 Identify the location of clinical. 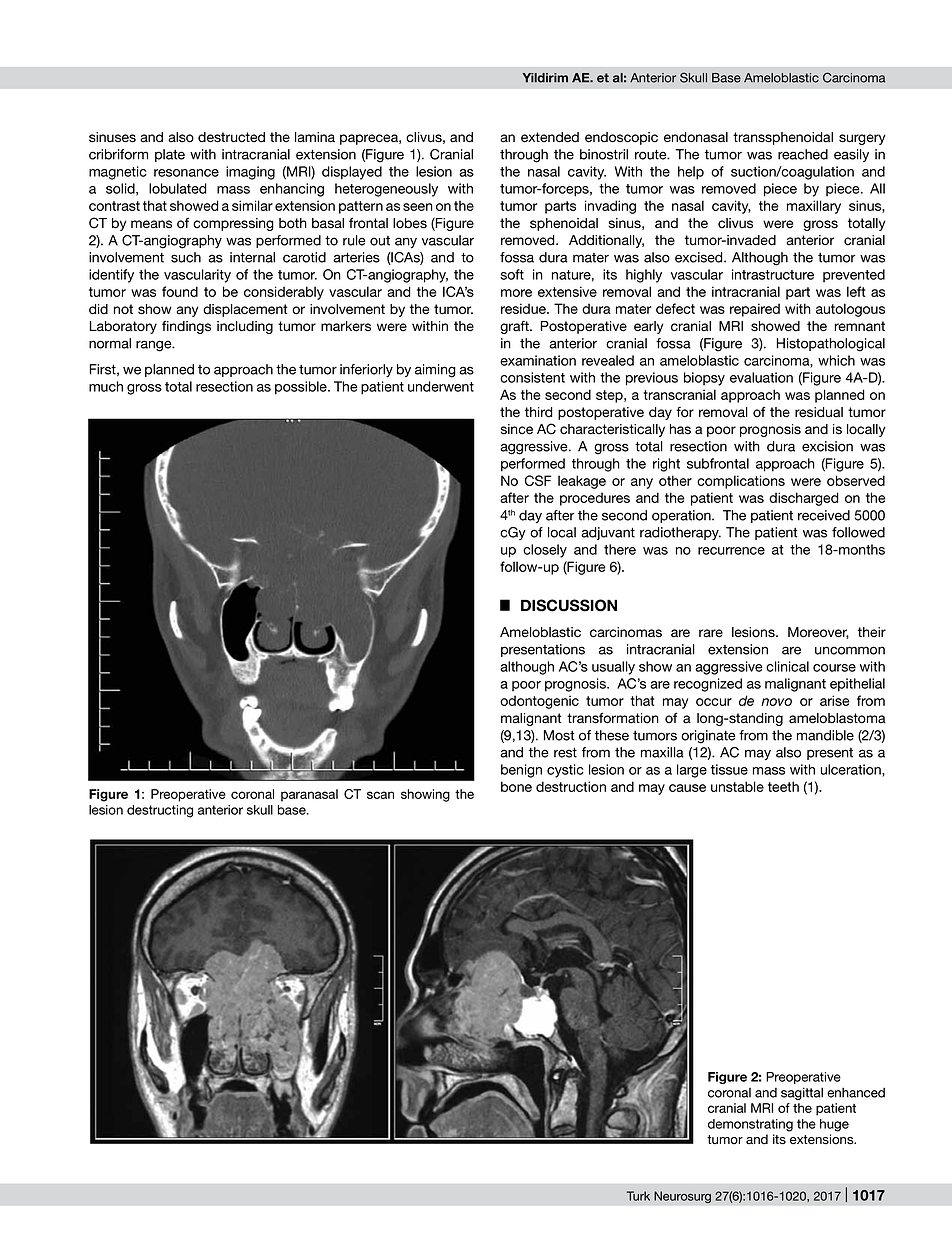
(787, 666).
